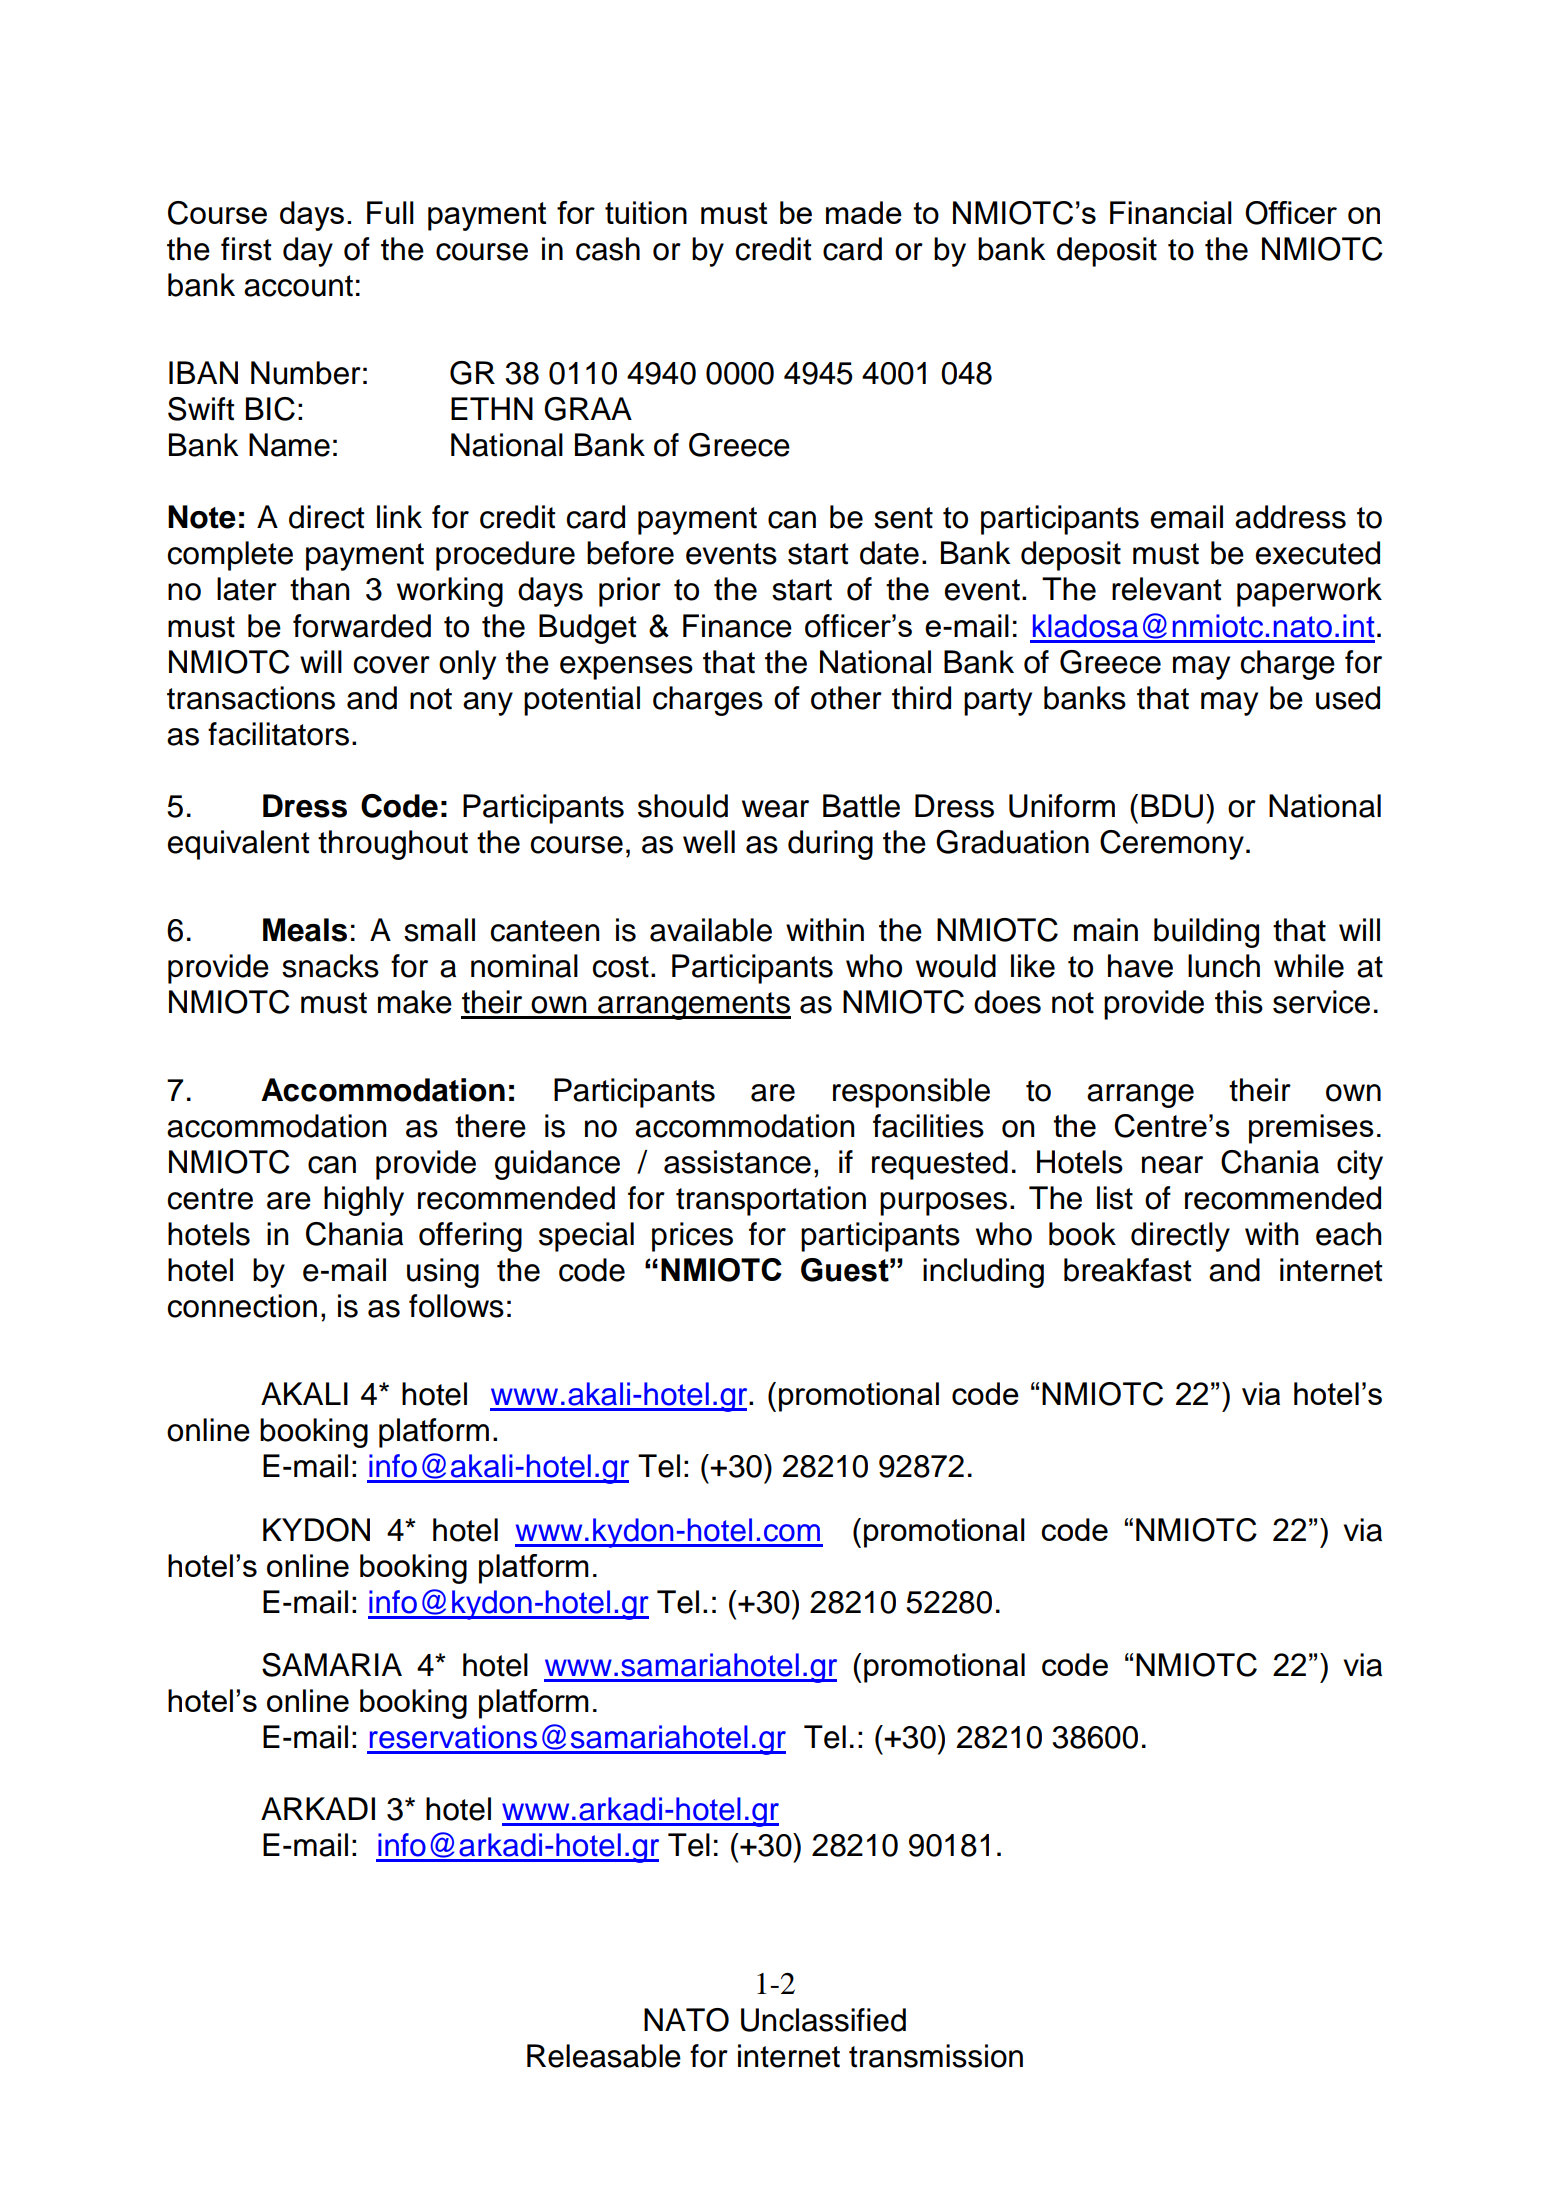 The height and width of the screenshot is (2201, 1556). Describe the element at coordinates (1172, 1165) in the screenshot. I see `near` at that location.
